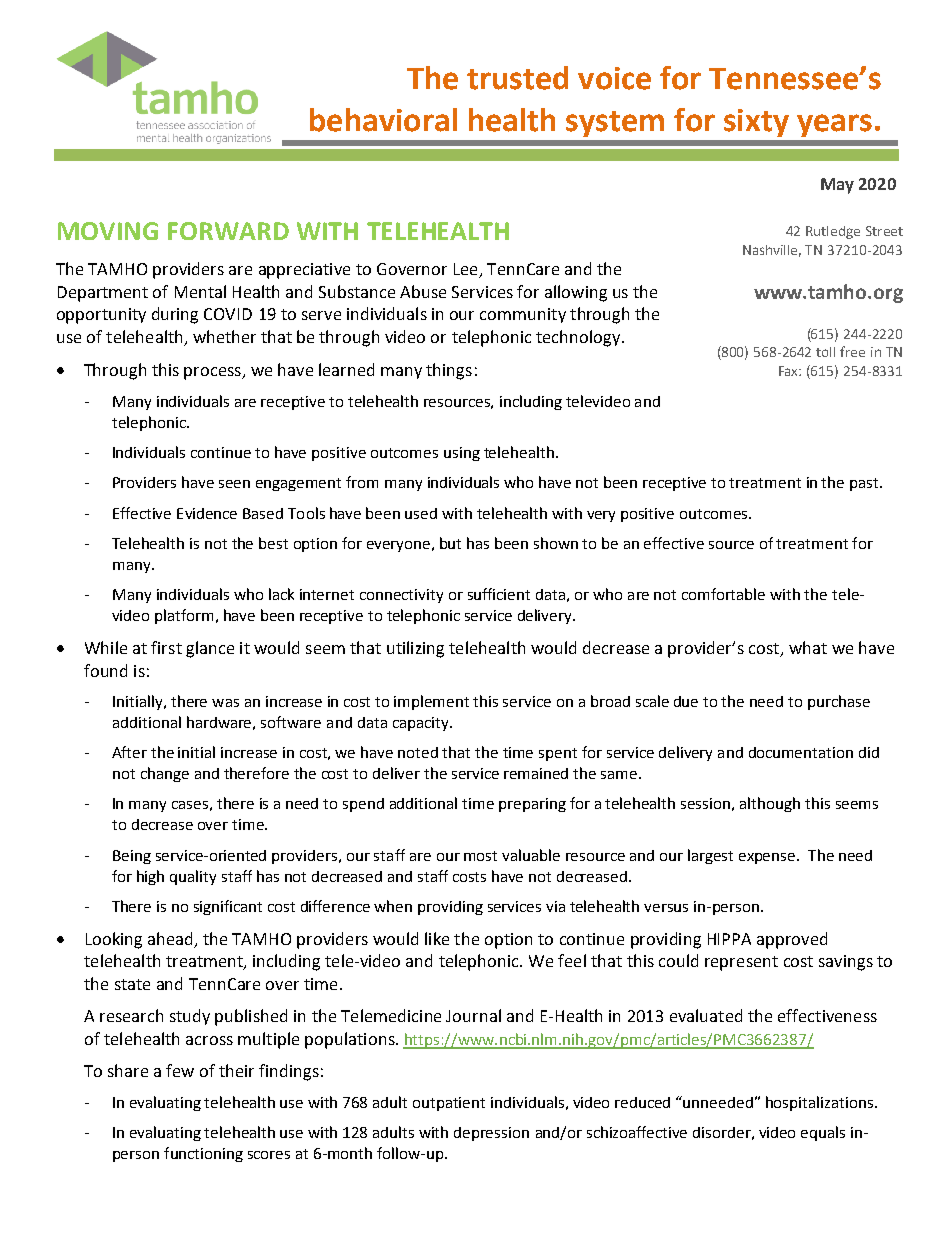 Image resolution: width=952 pixels, height=1233 pixels. I want to click on few, so click(180, 1070).
